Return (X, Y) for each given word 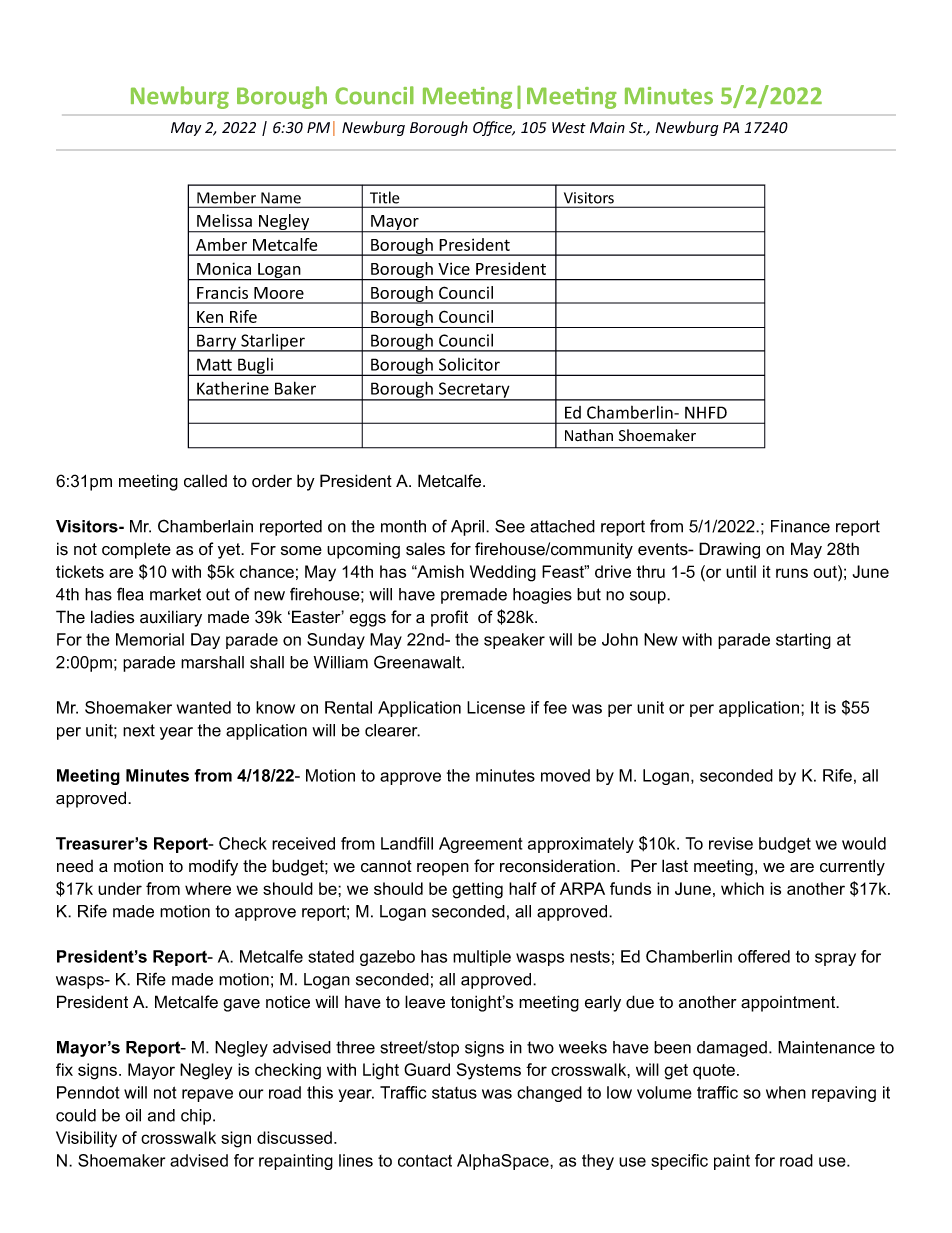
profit (449, 618)
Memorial (150, 639)
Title (384, 197)
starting (803, 641)
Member (226, 197)
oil (133, 1115)
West (569, 128)
